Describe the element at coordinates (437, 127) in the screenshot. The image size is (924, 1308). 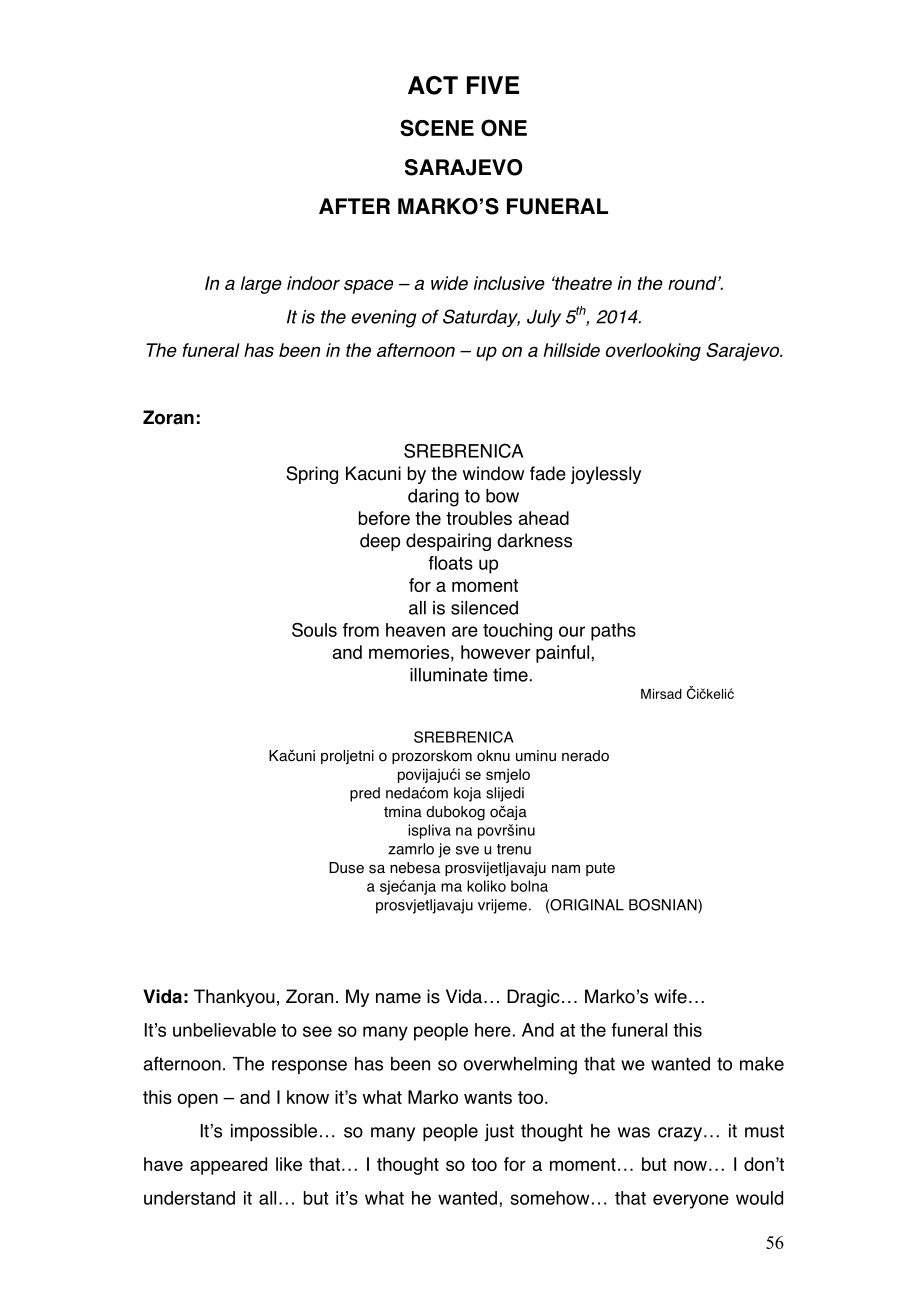
I see `SCENE` at that location.
